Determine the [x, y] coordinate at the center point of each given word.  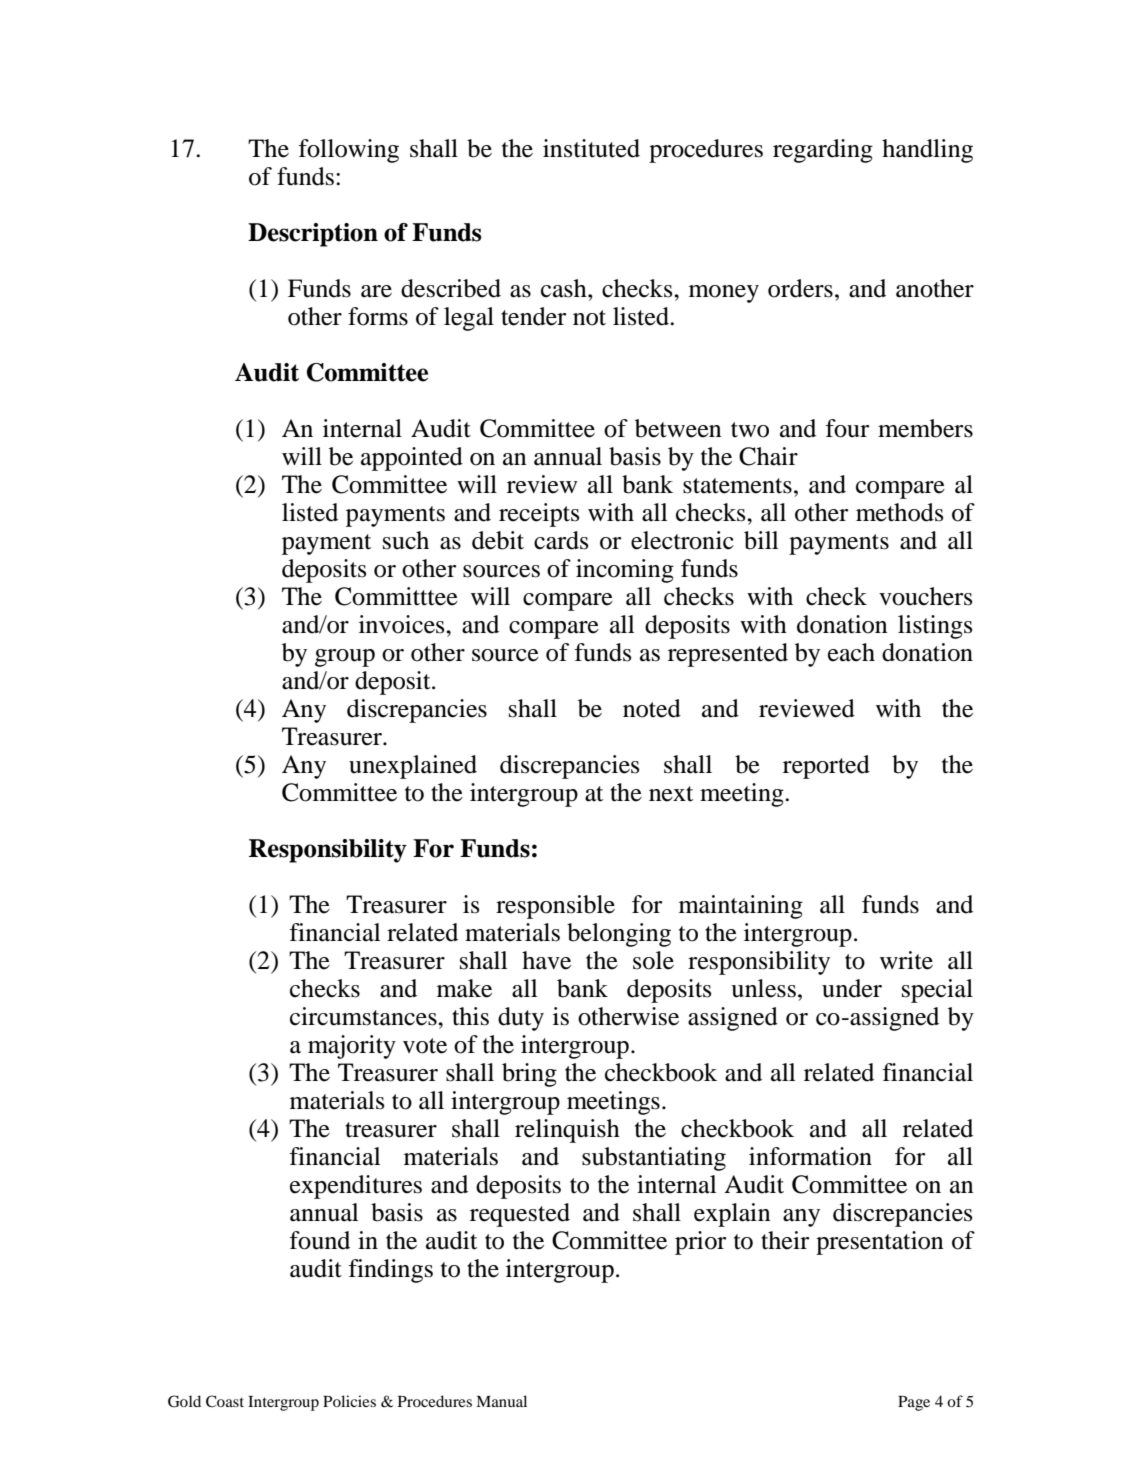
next [671, 794]
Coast [225, 1401]
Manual [501, 1401]
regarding [823, 151]
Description [313, 235]
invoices [403, 624]
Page [914, 1403]
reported [826, 767]
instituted [591, 148]
